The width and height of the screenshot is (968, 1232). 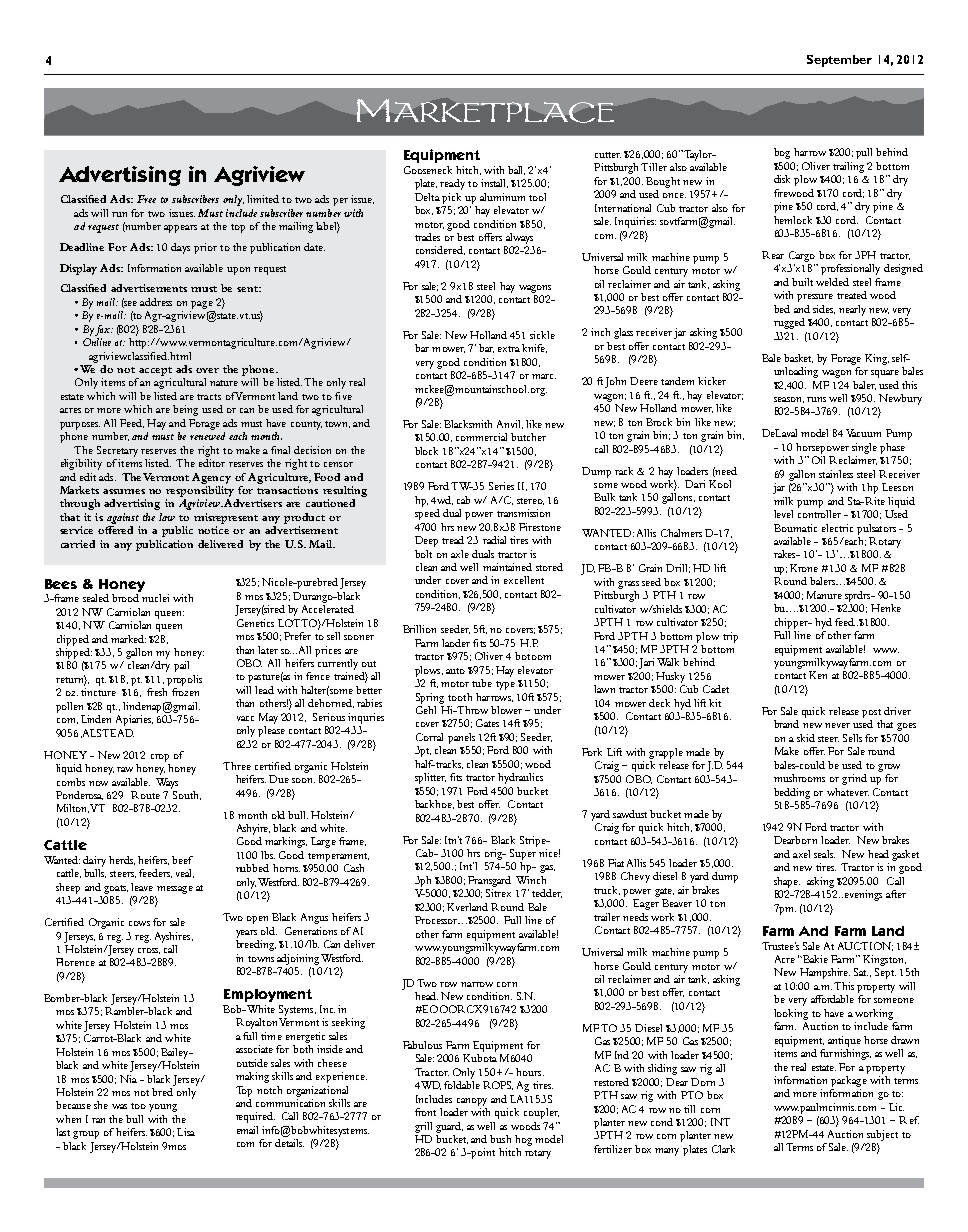 I want to click on Free, so click(x=146, y=199).
